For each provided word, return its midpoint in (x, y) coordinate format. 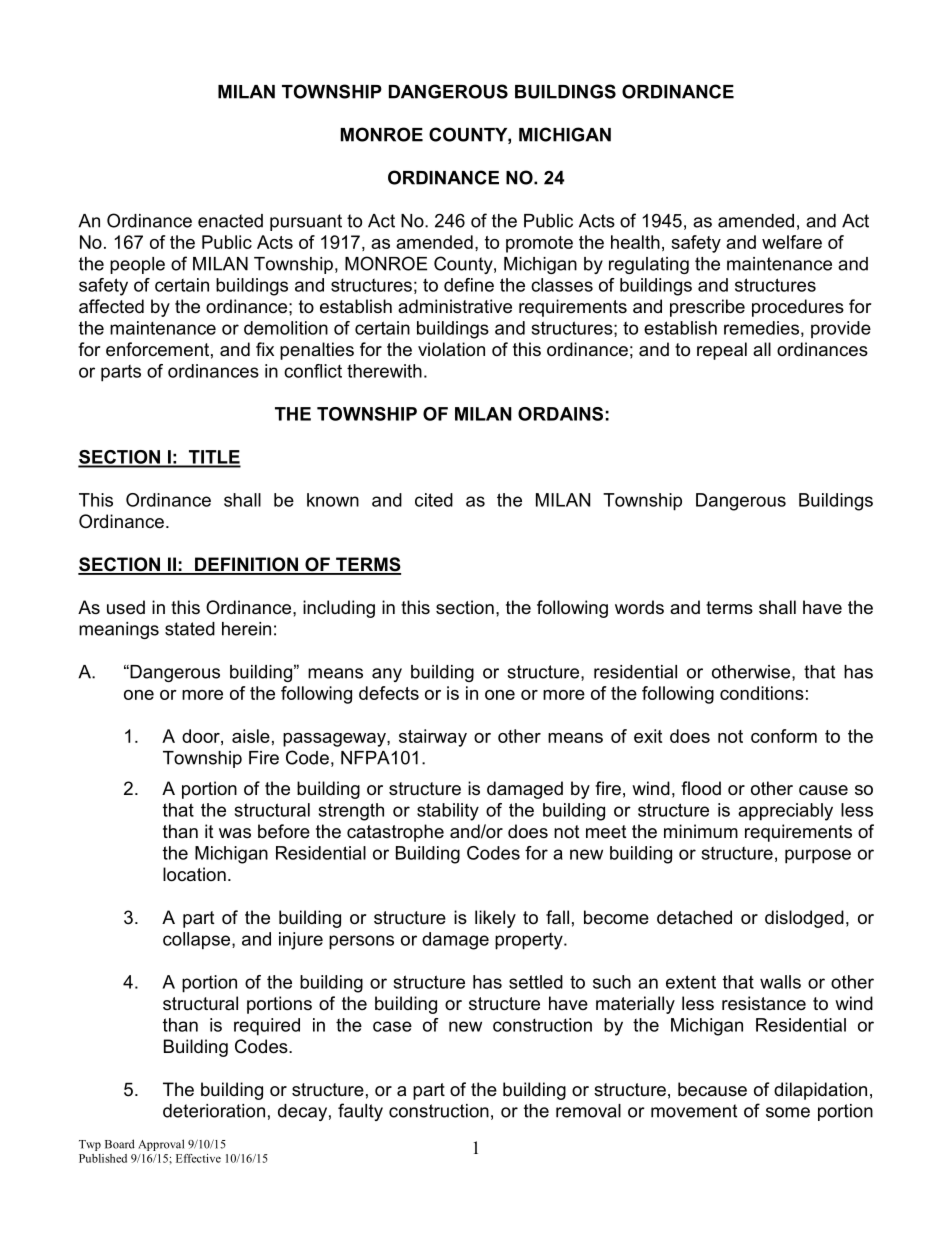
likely (495, 919)
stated (190, 629)
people (137, 265)
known (333, 500)
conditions (762, 693)
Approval (161, 1145)
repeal (722, 351)
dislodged (804, 919)
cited (434, 500)
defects (389, 693)
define (469, 285)
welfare (792, 242)
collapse (198, 941)
